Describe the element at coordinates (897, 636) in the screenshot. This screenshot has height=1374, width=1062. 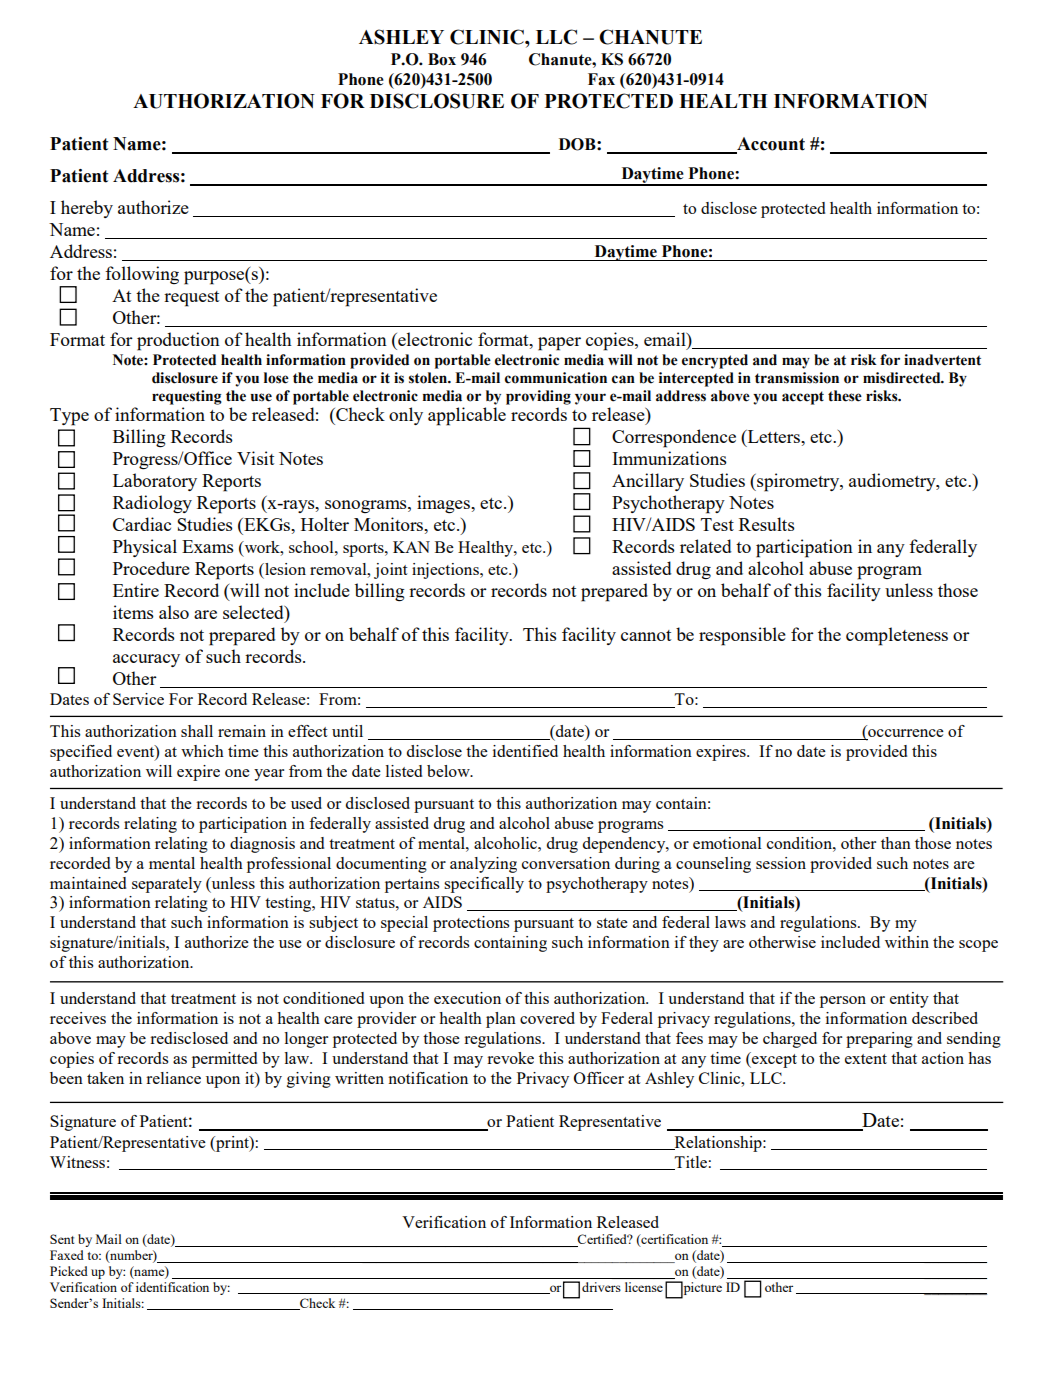
I see `completeness` at that location.
